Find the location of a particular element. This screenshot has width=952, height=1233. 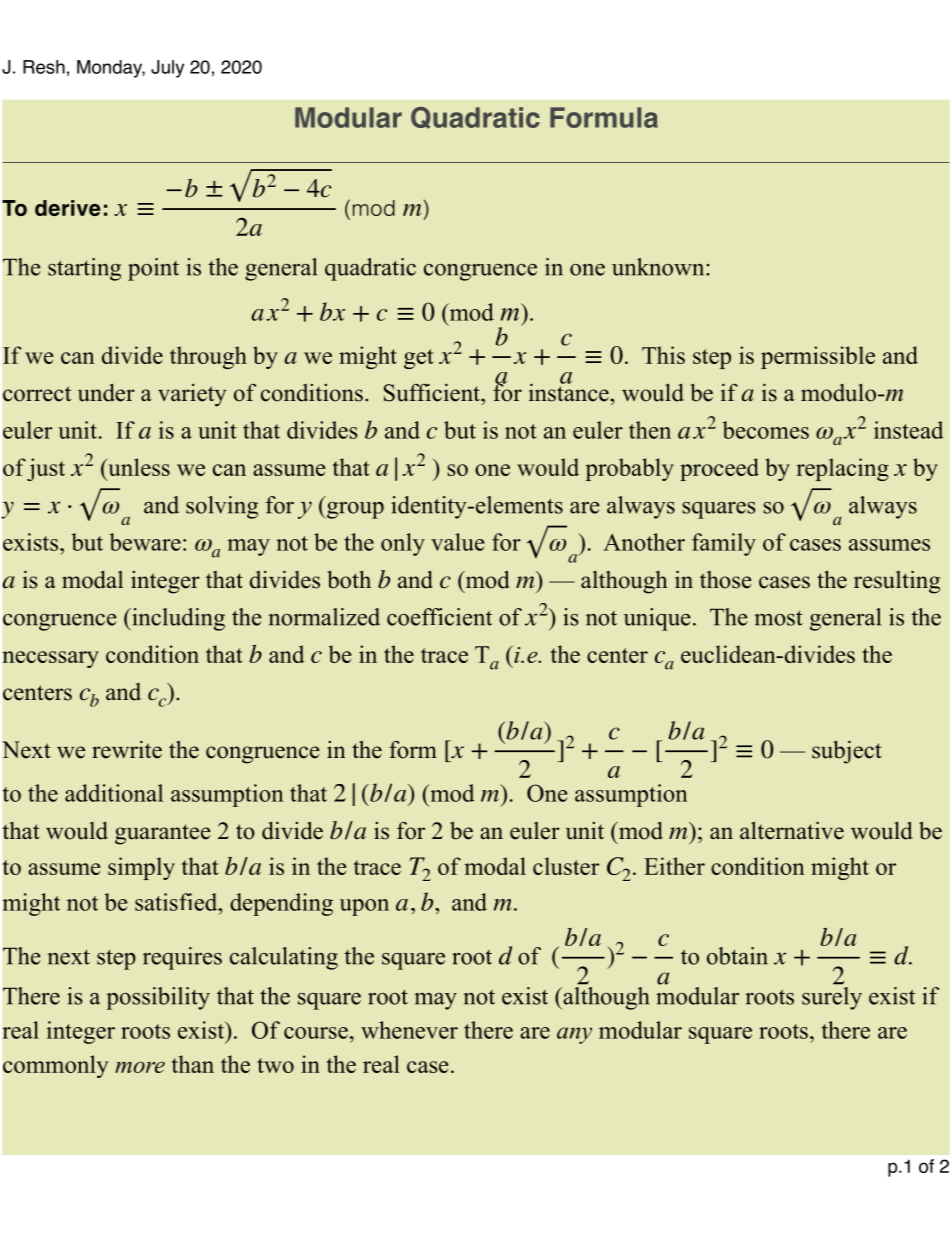

permissible is located at coordinates (818, 357).
